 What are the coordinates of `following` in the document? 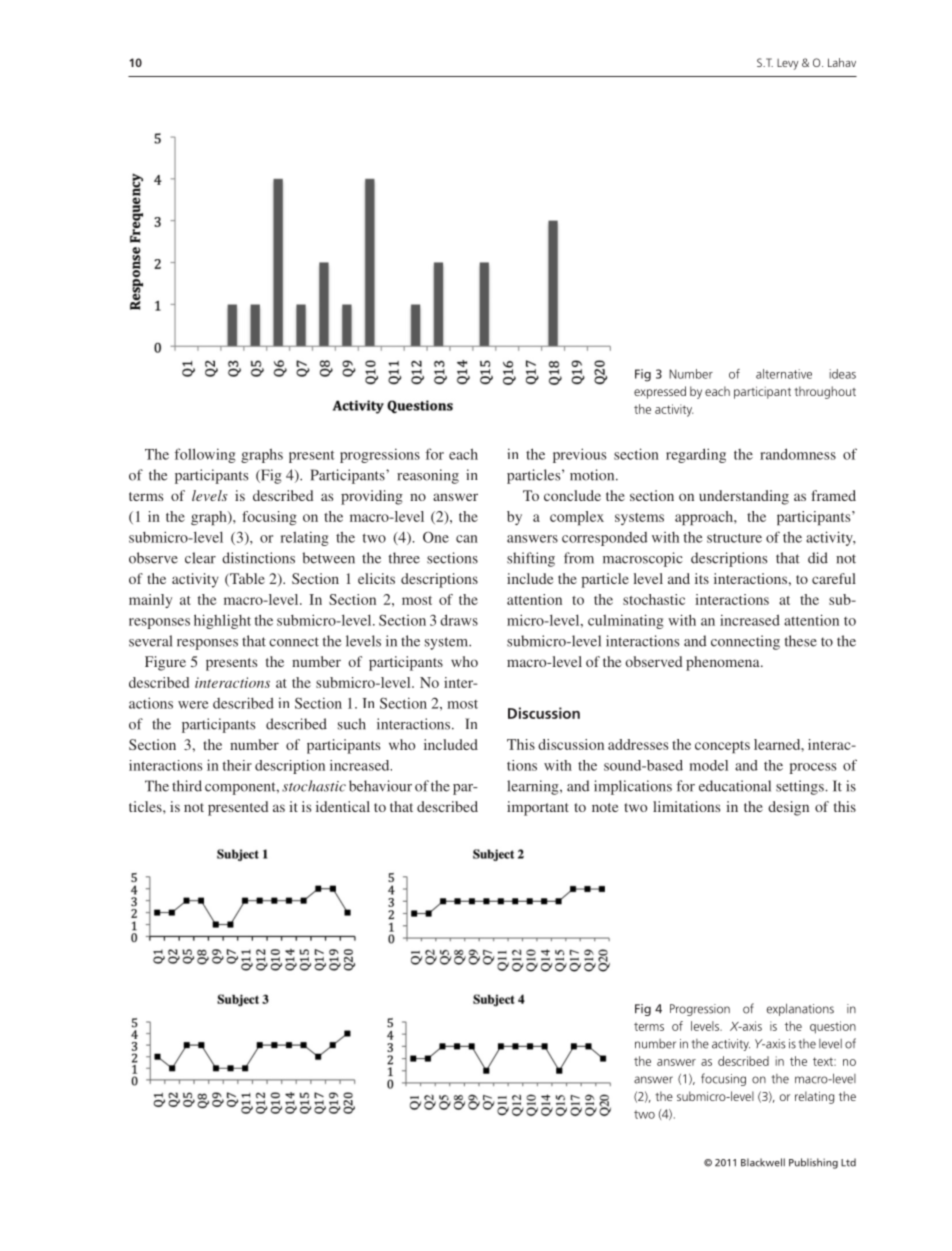 It's located at (205, 455).
